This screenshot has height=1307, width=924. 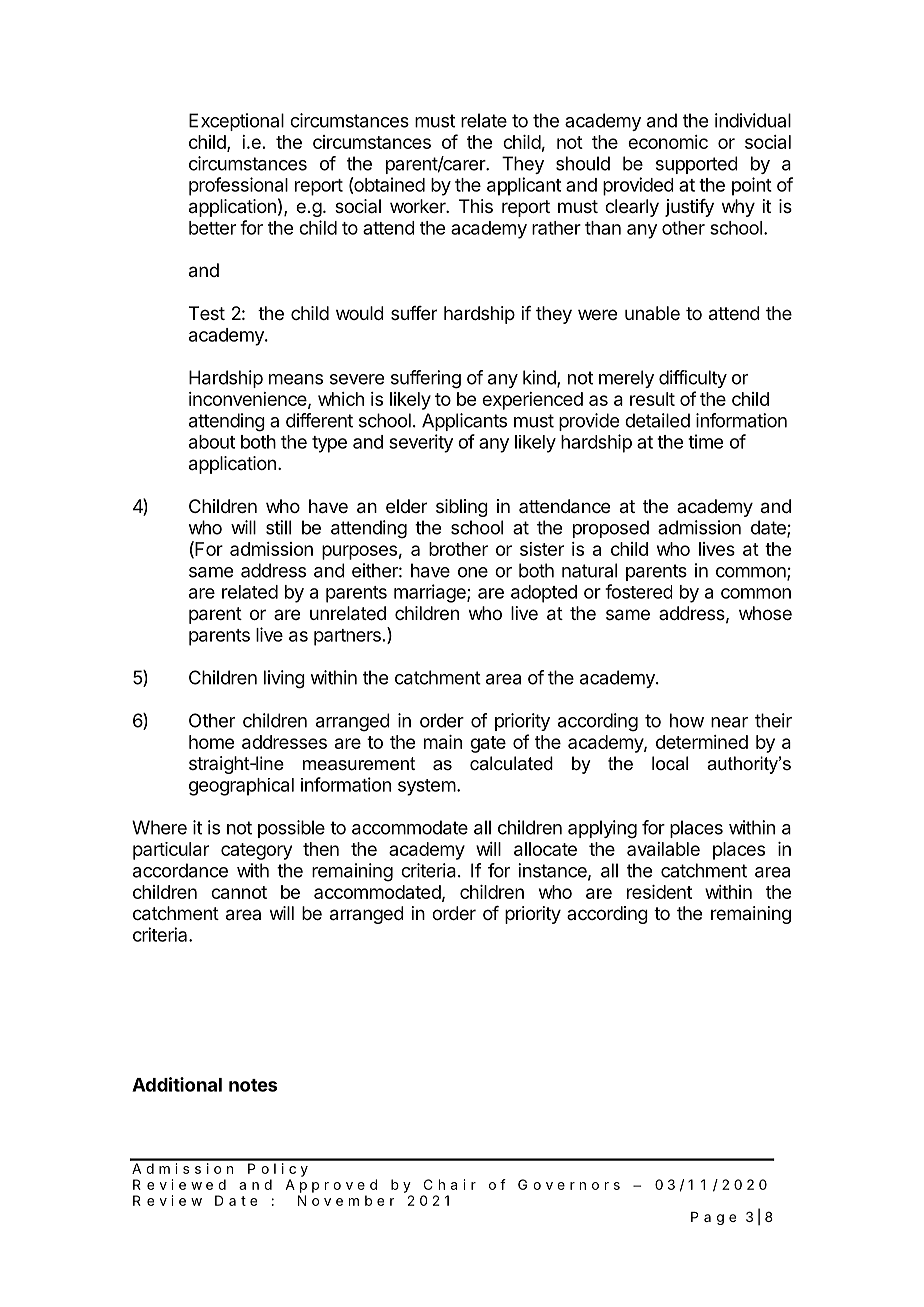 I want to click on available, so click(x=663, y=849).
